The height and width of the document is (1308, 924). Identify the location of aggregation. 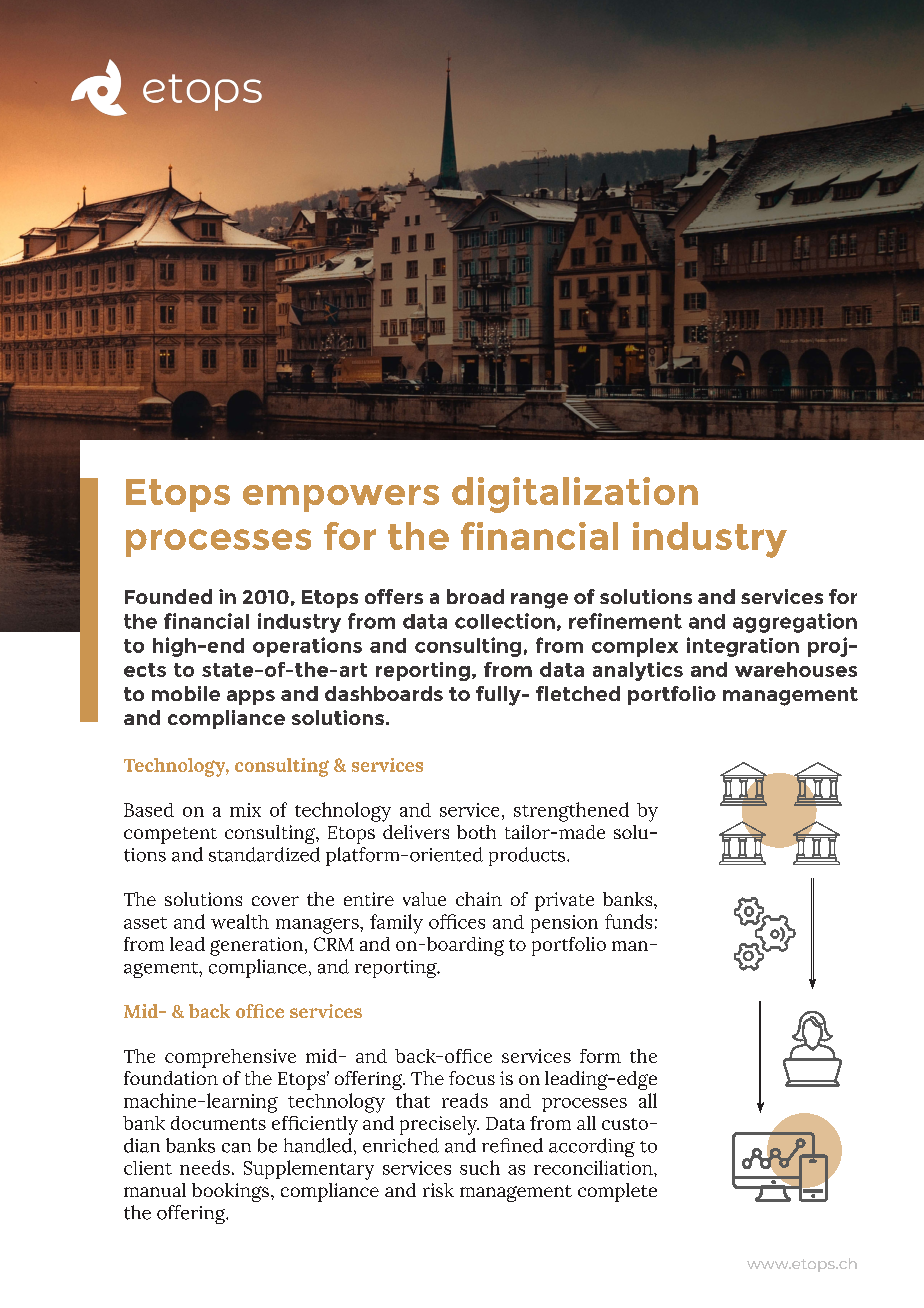
(795, 623).
